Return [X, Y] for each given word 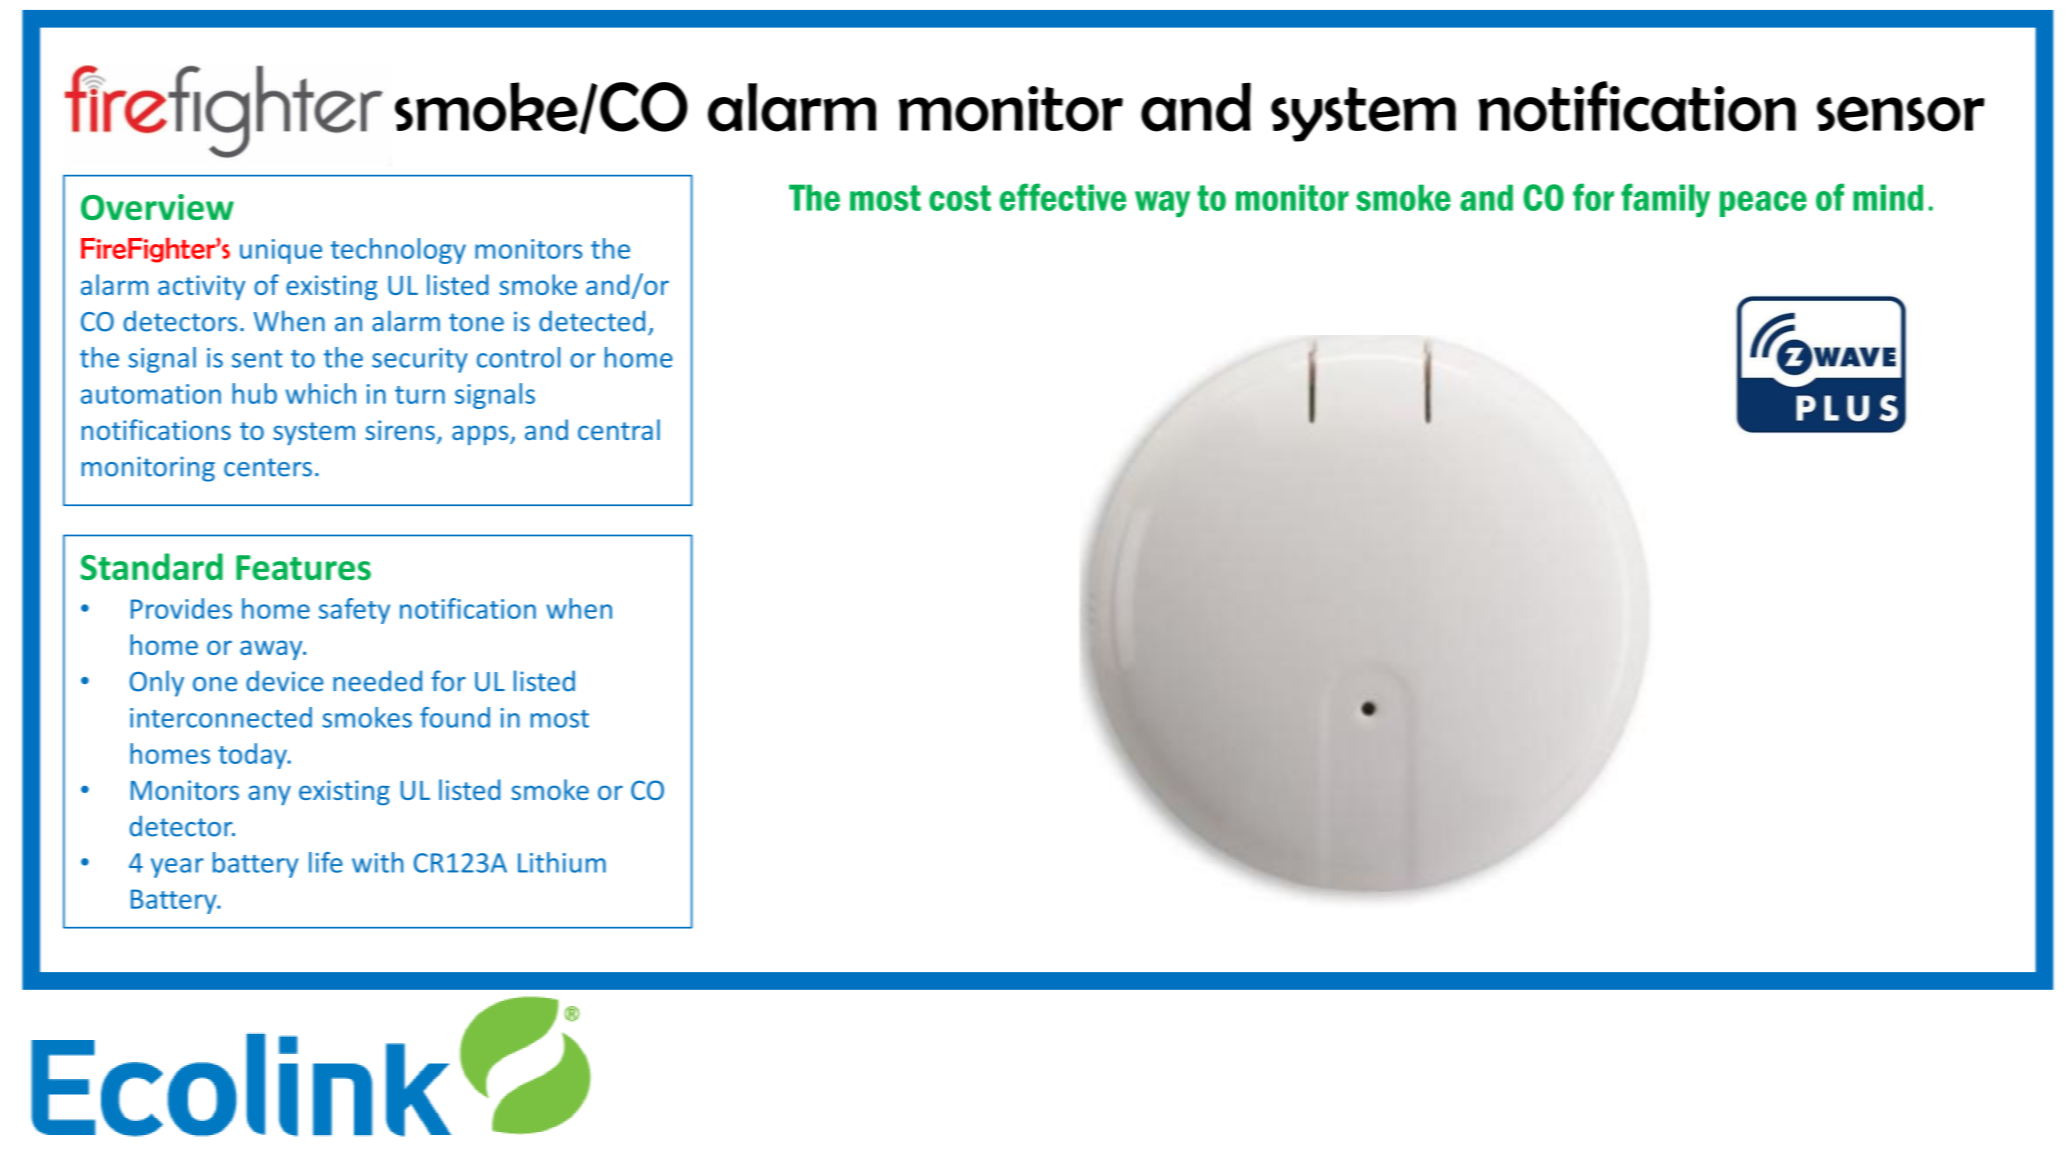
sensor [1901, 114]
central [619, 429]
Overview [157, 207]
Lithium [562, 862]
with [377, 862]
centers [268, 467]
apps [481, 435]
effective [1063, 197]
